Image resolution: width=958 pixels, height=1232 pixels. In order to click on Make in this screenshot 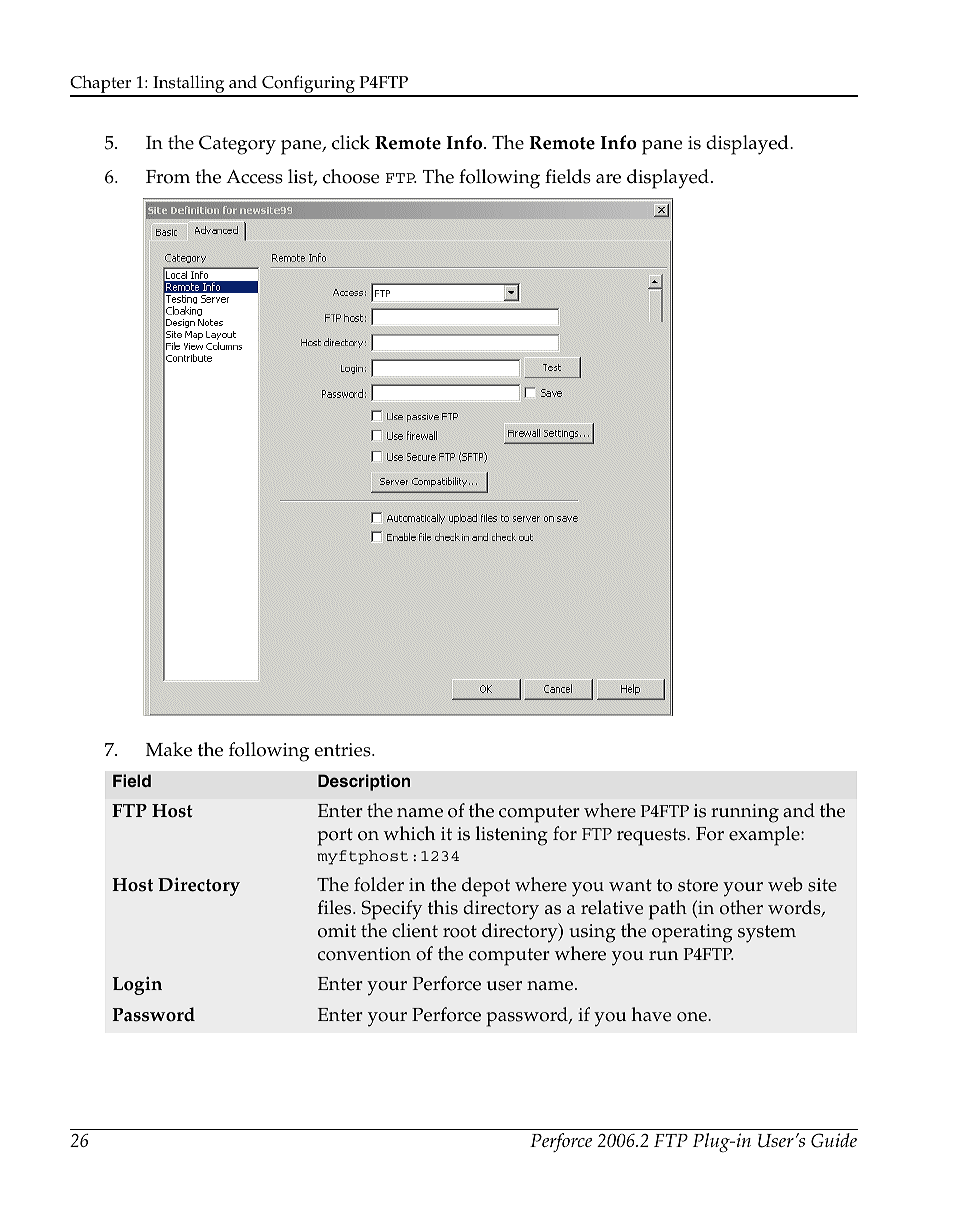, I will do `click(169, 749)`.
